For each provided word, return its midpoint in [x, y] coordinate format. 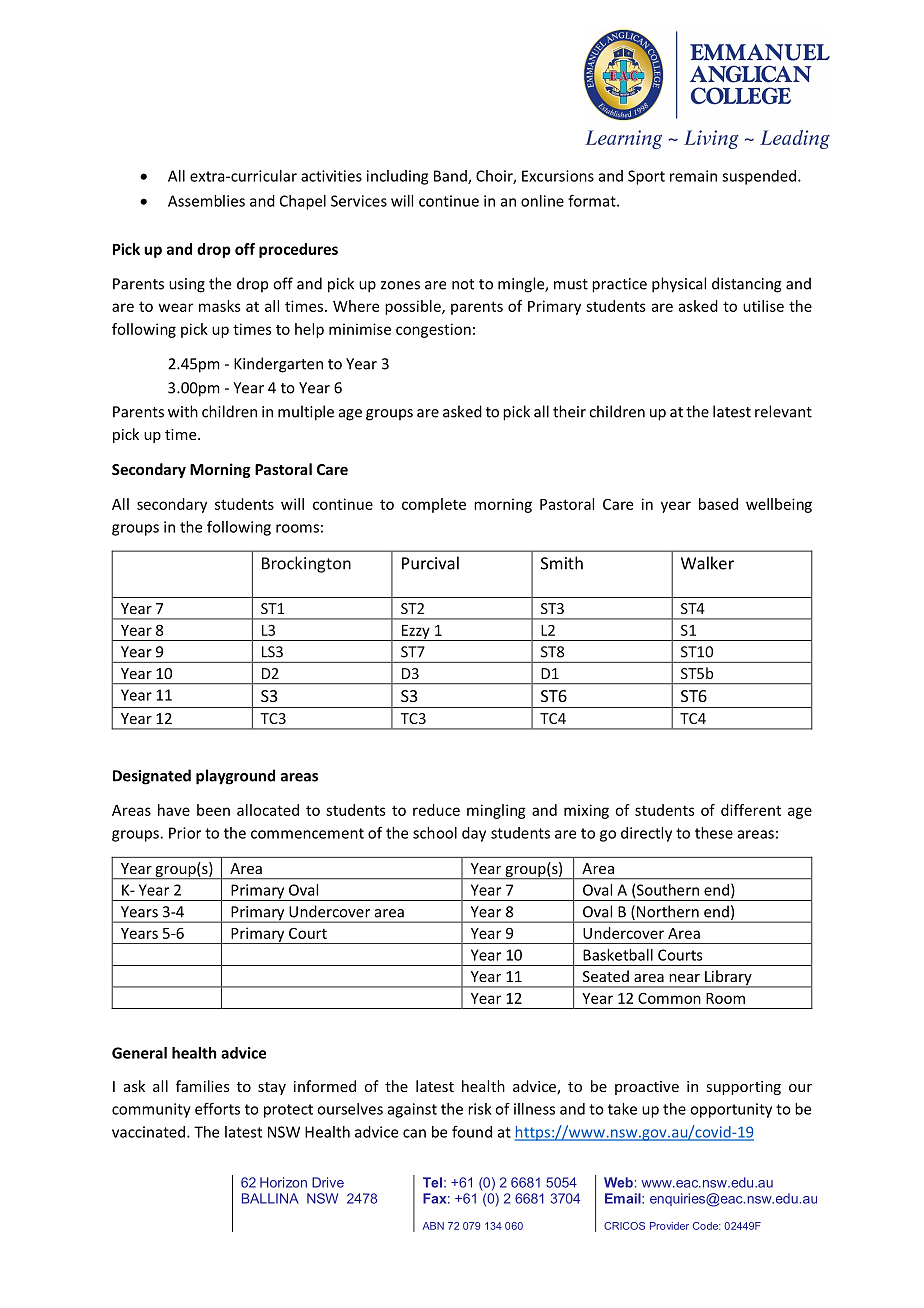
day [474, 834]
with [183, 411]
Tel [432, 1182]
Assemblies [206, 201]
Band [451, 177]
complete [434, 505]
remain [693, 176]
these [714, 833]
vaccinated [150, 1132]
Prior [185, 833]
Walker [707, 563]
